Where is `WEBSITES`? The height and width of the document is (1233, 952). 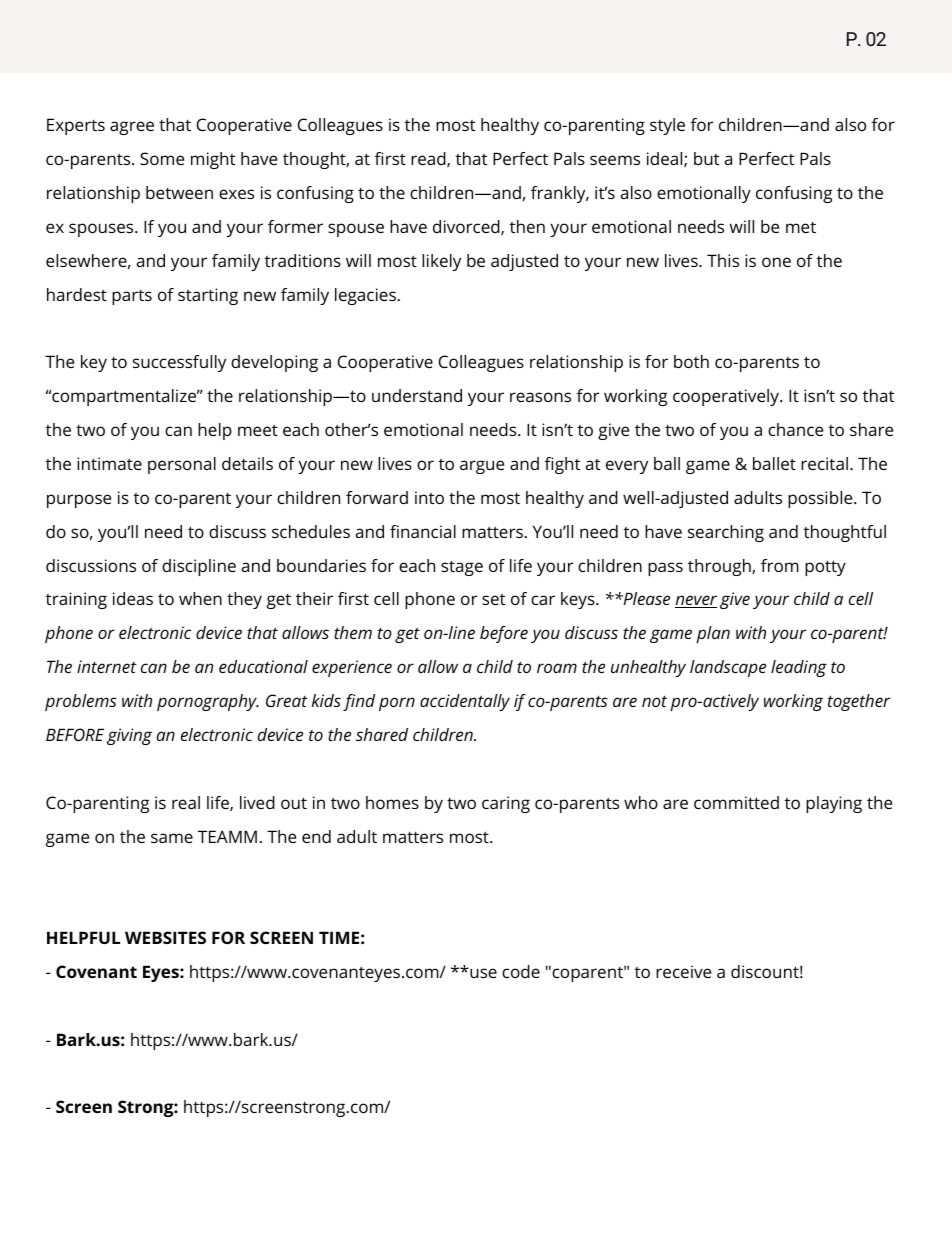 WEBSITES is located at coordinates (165, 937).
